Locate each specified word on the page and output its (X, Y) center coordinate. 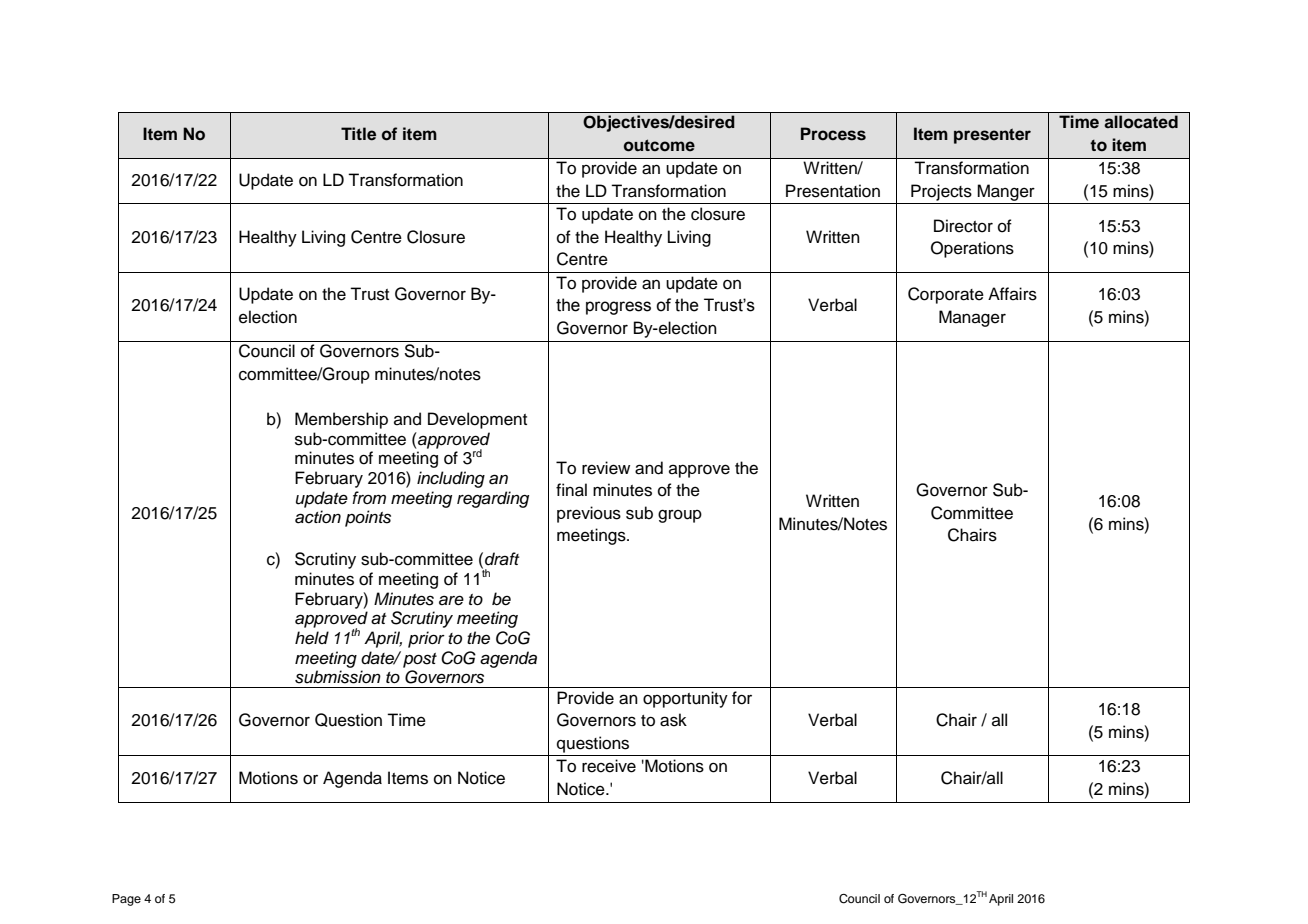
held (312, 637)
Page (126, 900)
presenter (992, 136)
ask (673, 720)
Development (477, 420)
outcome (659, 145)
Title (358, 134)
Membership (341, 420)
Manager (972, 318)
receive (609, 766)
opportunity (685, 699)
